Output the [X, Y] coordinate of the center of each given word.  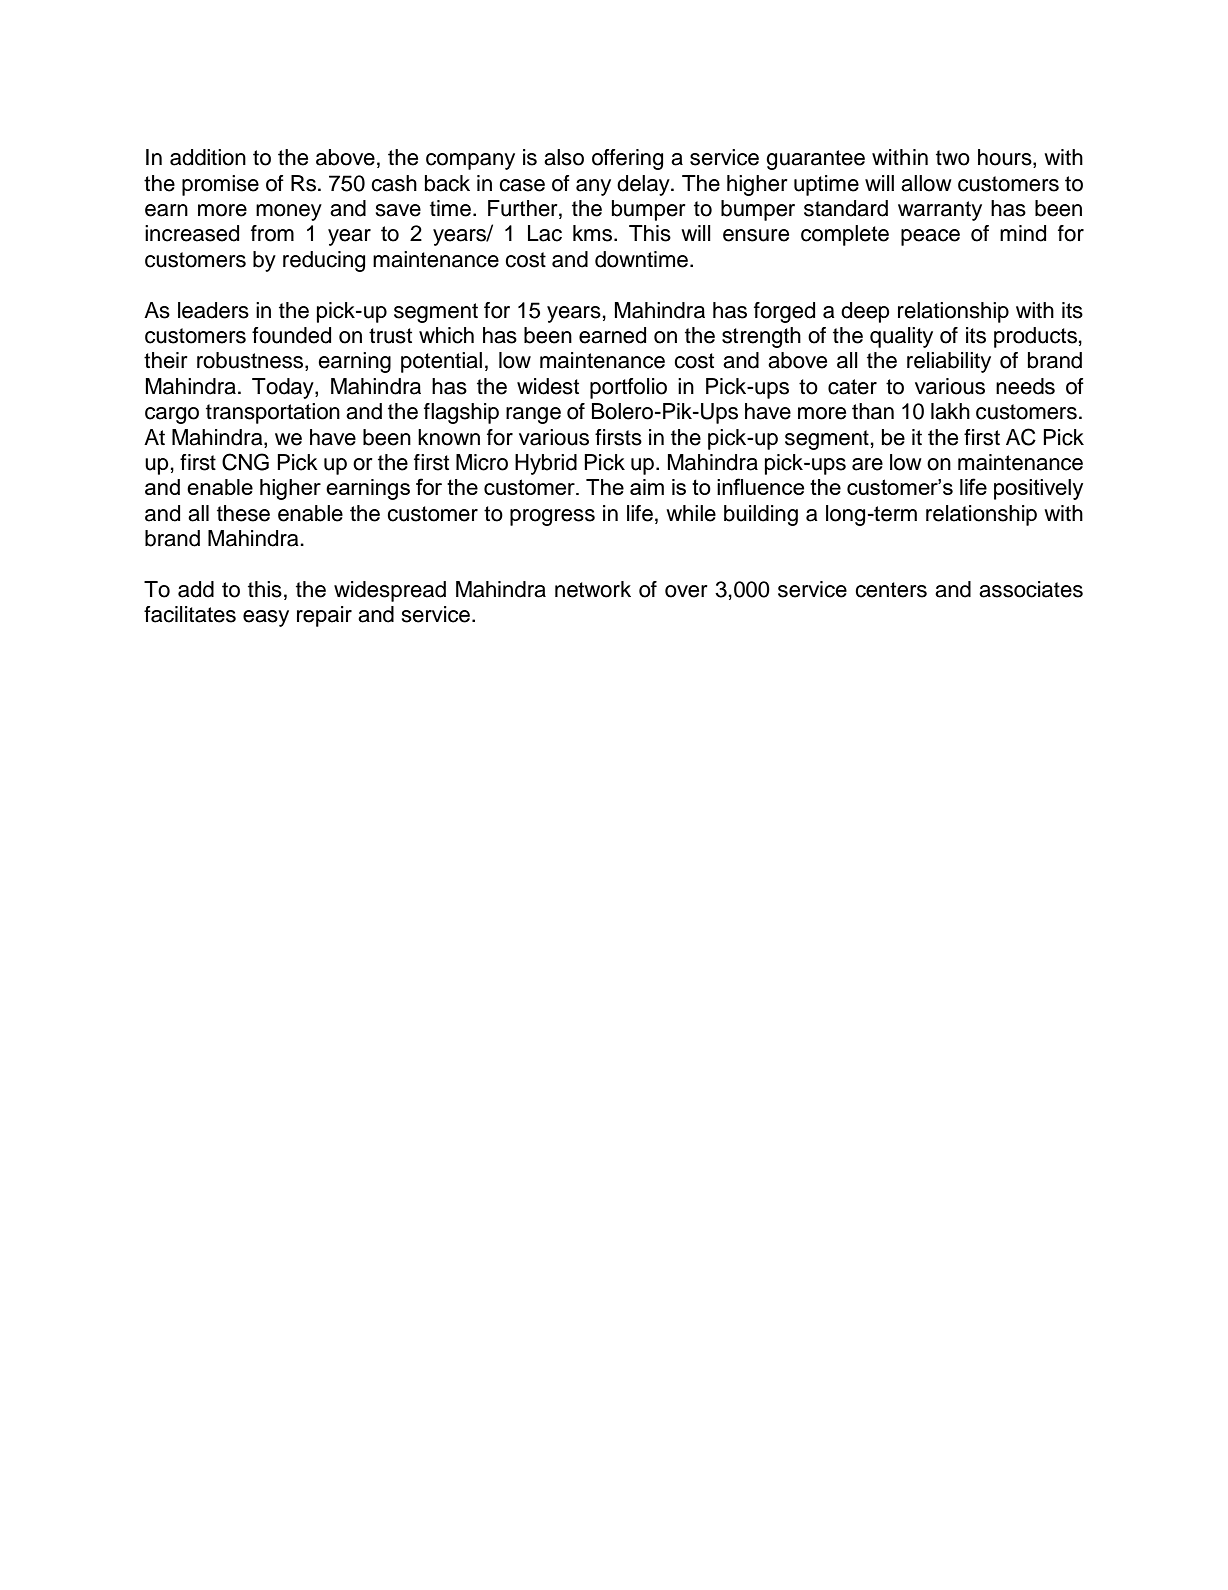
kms [594, 233]
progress [552, 517]
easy [266, 618]
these [243, 513]
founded [291, 335]
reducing [324, 261]
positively [1038, 489]
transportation [273, 413]
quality [901, 337]
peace [930, 237]
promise [220, 185]
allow [926, 183]
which [446, 335]
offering [627, 159]
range [533, 415]
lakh [950, 411]
